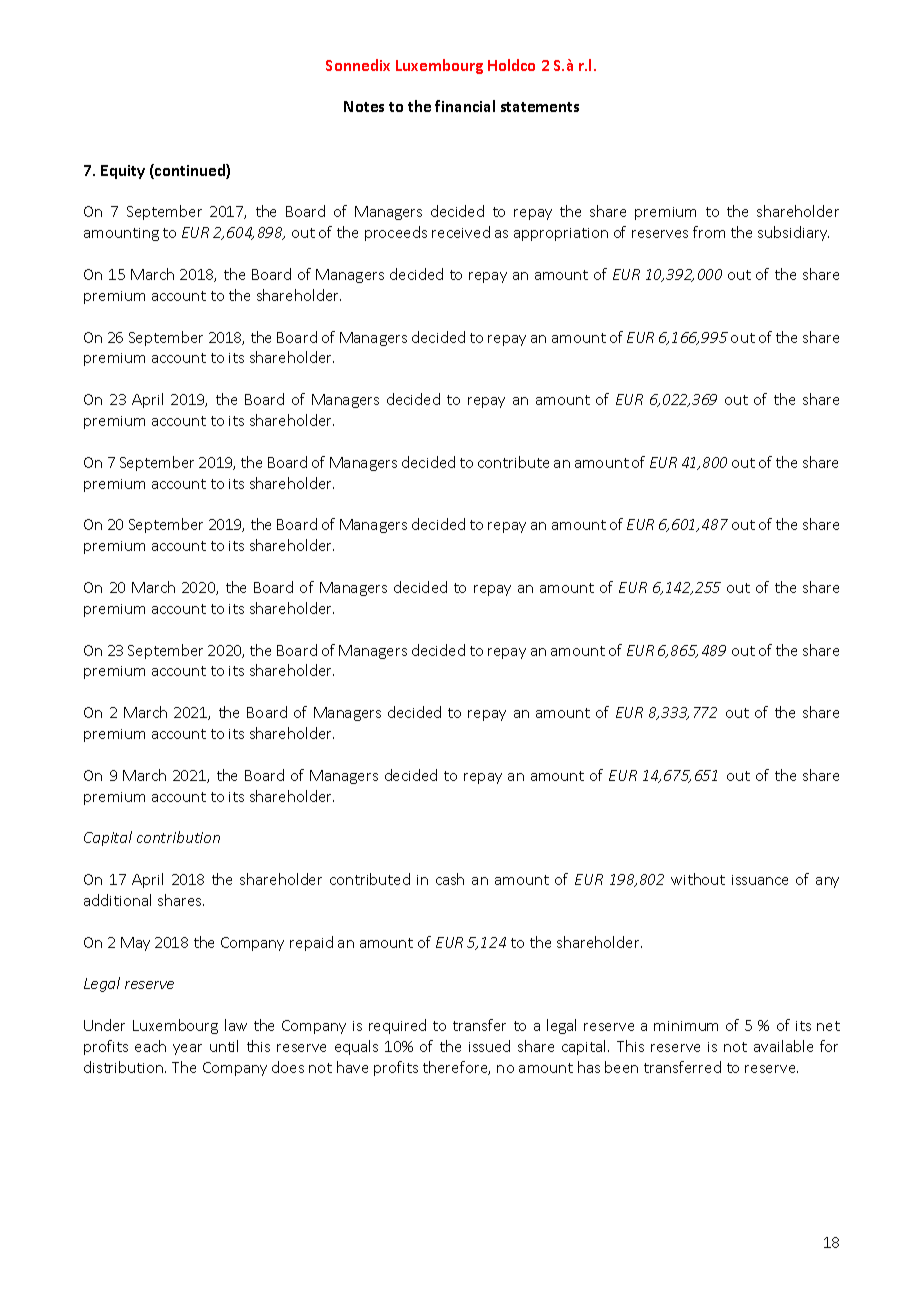 Image resolution: width=924 pixels, height=1308 pixels. Describe the element at coordinates (709, 232) in the image. I see `from` at that location.
